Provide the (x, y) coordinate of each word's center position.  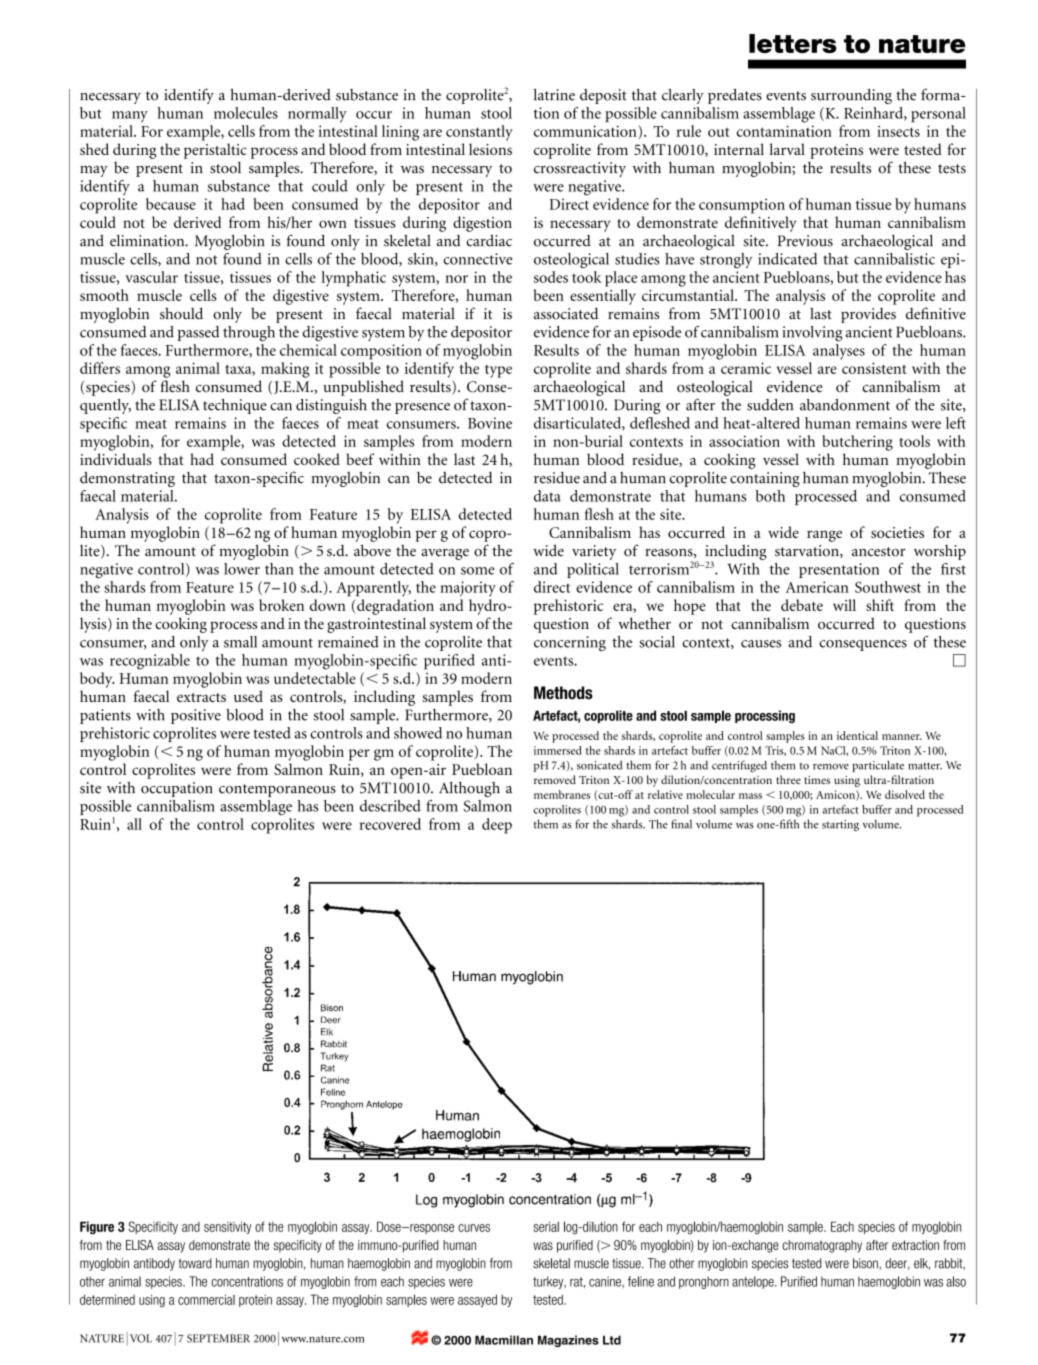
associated (566, 313)
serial (546, 1227)
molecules (246, 113)
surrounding (851, 96)
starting (840, 825)
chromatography (822, 1246)
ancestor (879, 552)
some (478, 571)
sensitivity (227, 1227)
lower (242, 569)
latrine (554, 95)
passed (198, 333)
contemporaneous (277, 790)
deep (497, 826)
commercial (206, 1299)
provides (868, 315)
